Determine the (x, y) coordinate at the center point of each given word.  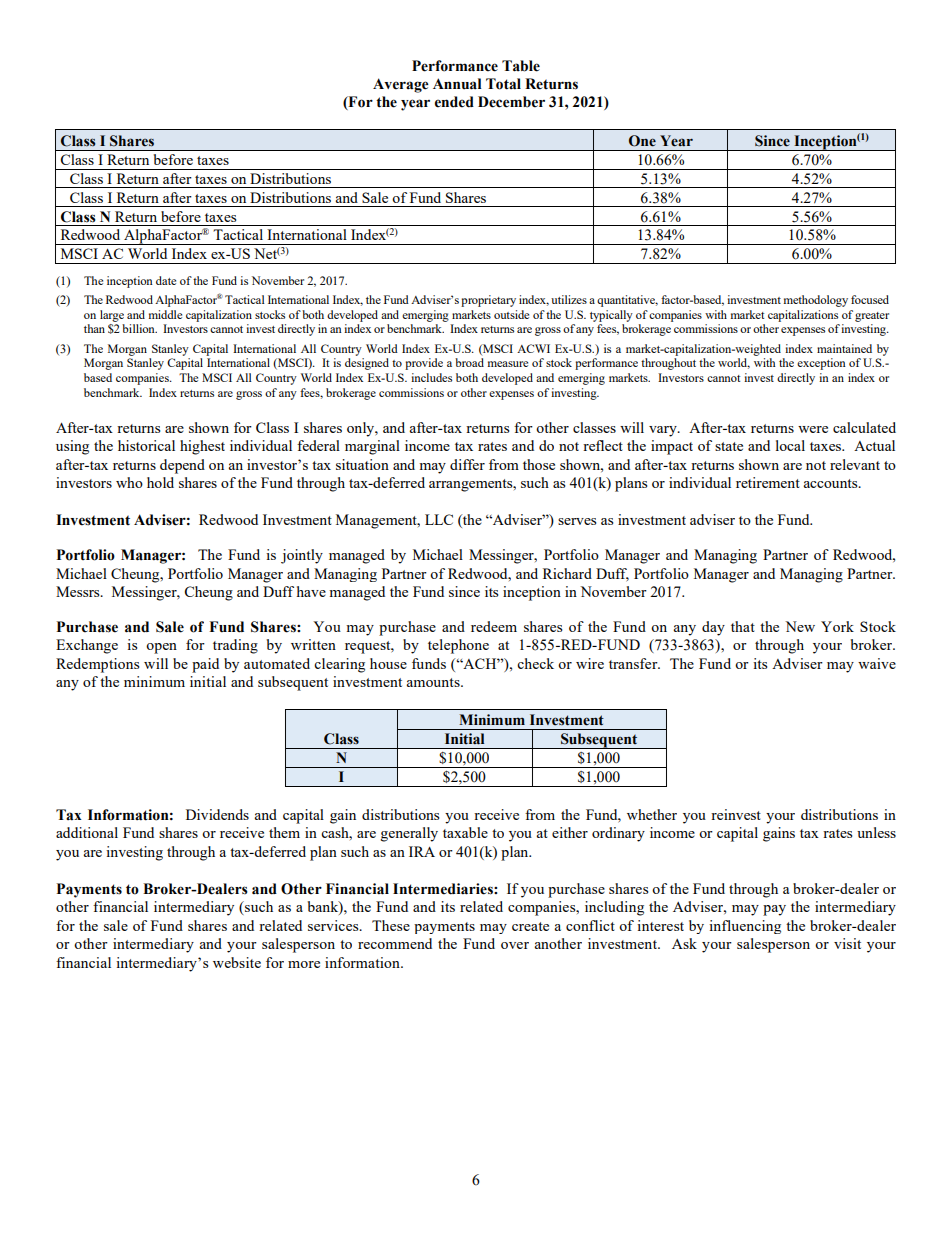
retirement (768, 482)
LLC (439, 519)
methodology (816, 301)
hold (160, 482)
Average (401, 85)
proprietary (488, 301)
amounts (434, 682)
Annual (457, 84)
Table (521, 66)
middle (165, 314)
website (237, 962)
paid (205, 665)
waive (877, 663)
